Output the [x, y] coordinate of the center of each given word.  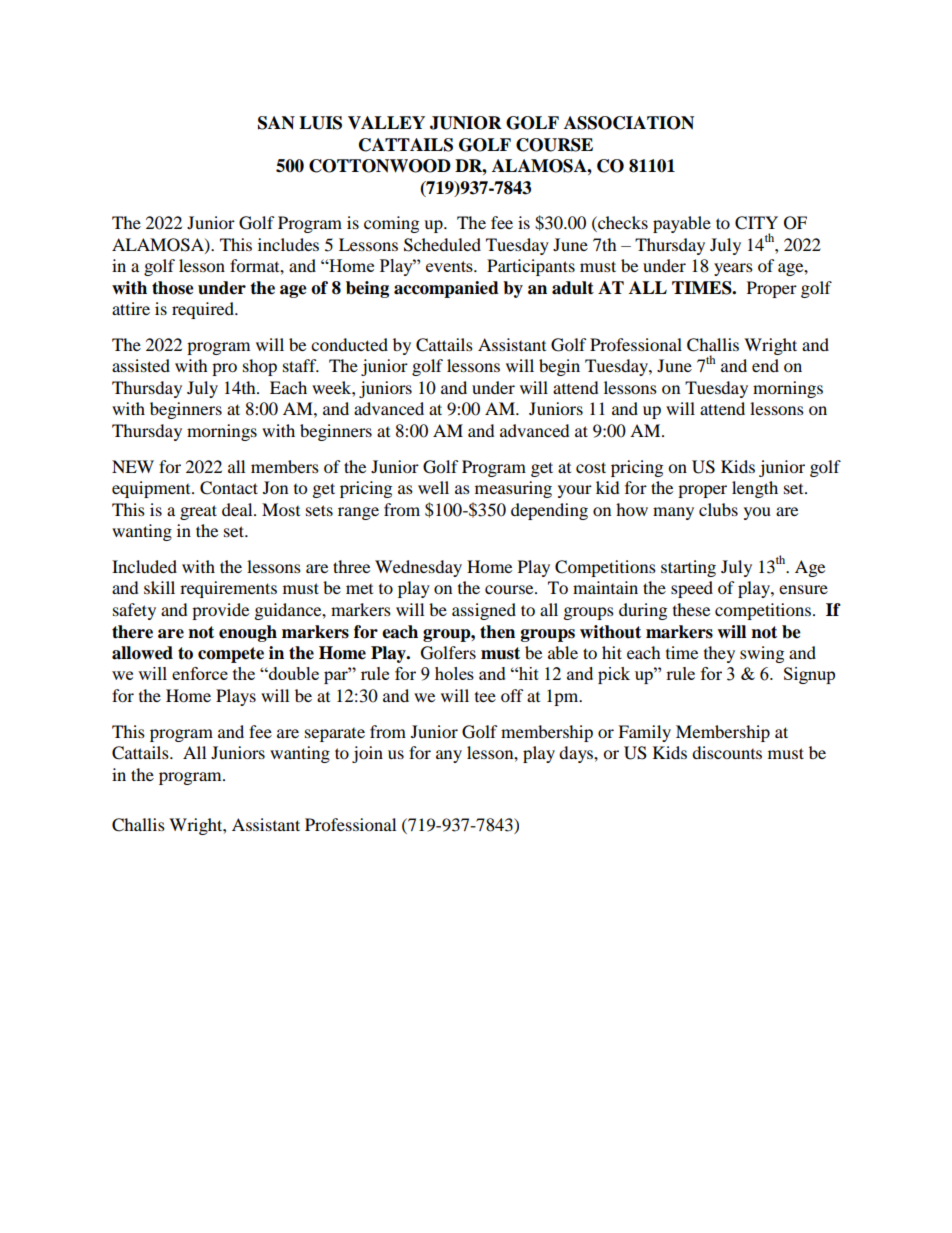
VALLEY [386, 123]
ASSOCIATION [629, 123]
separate [335, 735]
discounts [727, 752]
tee [485, 697]
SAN [276, 123]
